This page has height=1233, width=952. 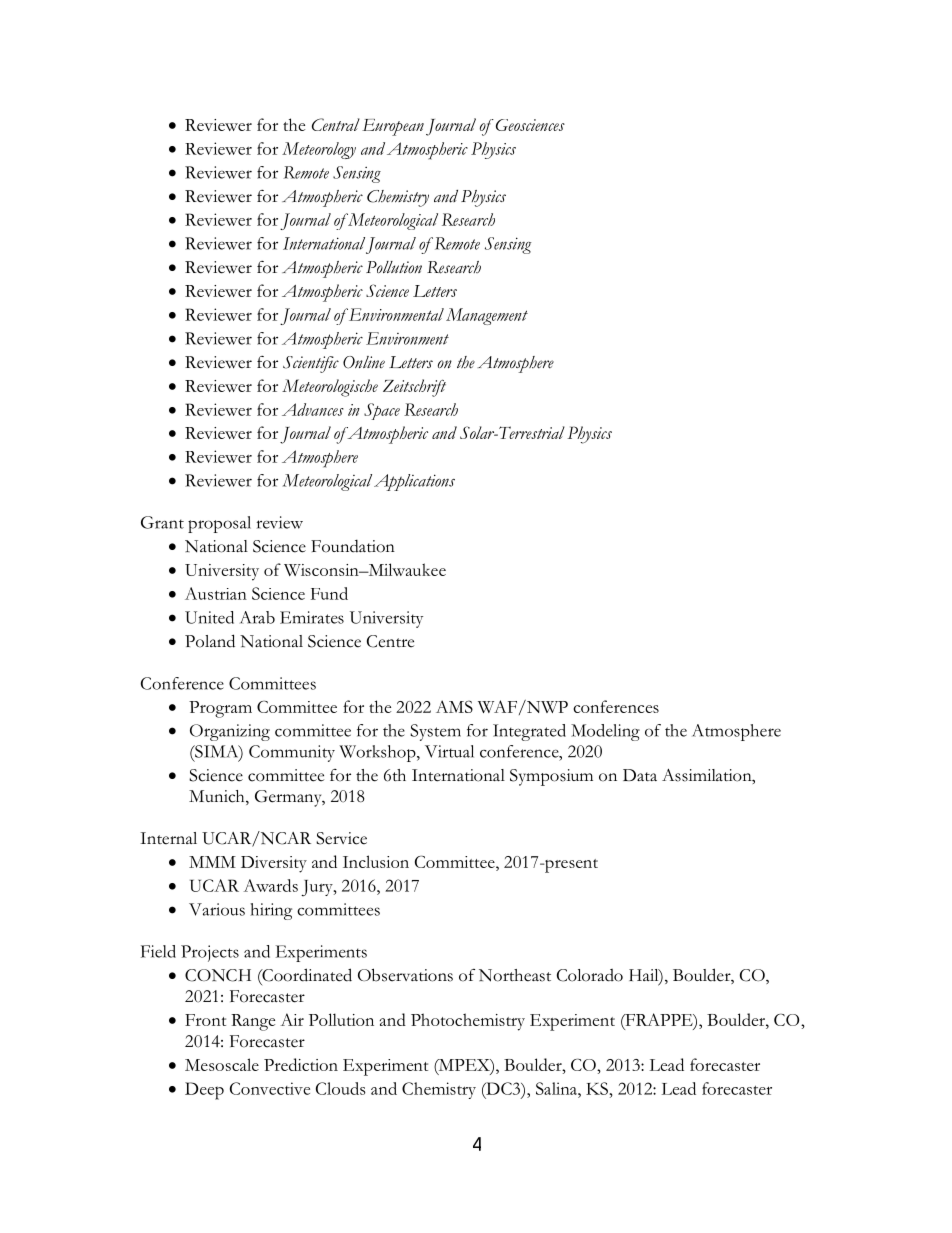 What do you see at coordinates (487, 316) in the page?
I see `Management` at bounding box center [487, 316].
